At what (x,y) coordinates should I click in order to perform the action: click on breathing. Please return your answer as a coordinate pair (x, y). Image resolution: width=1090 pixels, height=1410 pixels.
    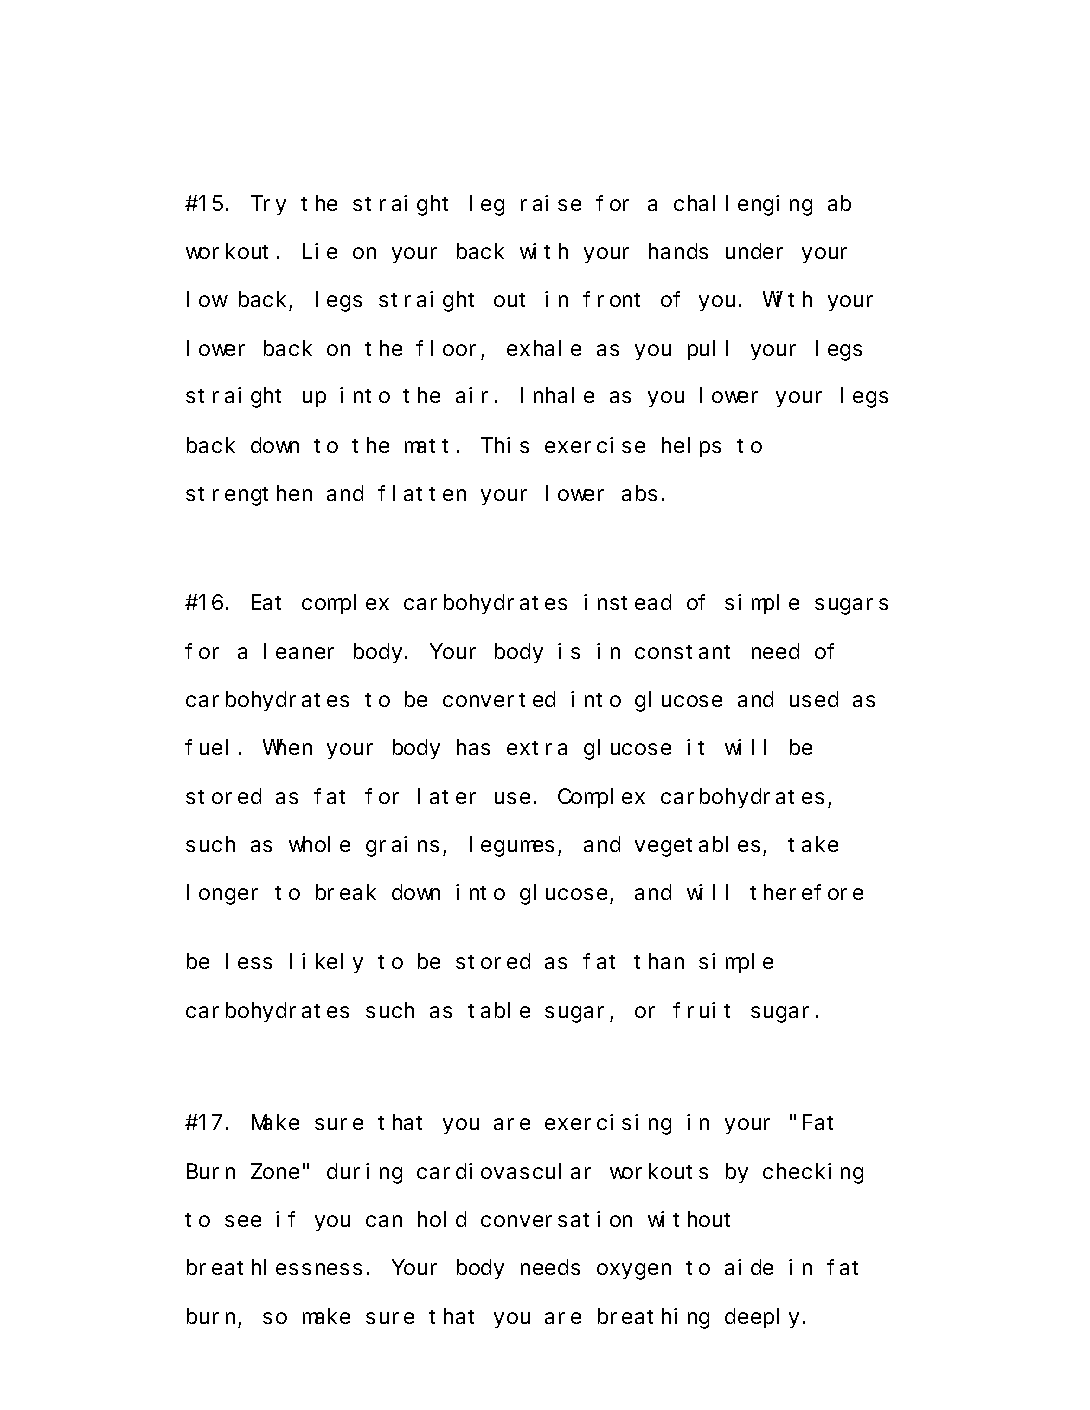
    Looking at the image, I should click on (653, 1318).
